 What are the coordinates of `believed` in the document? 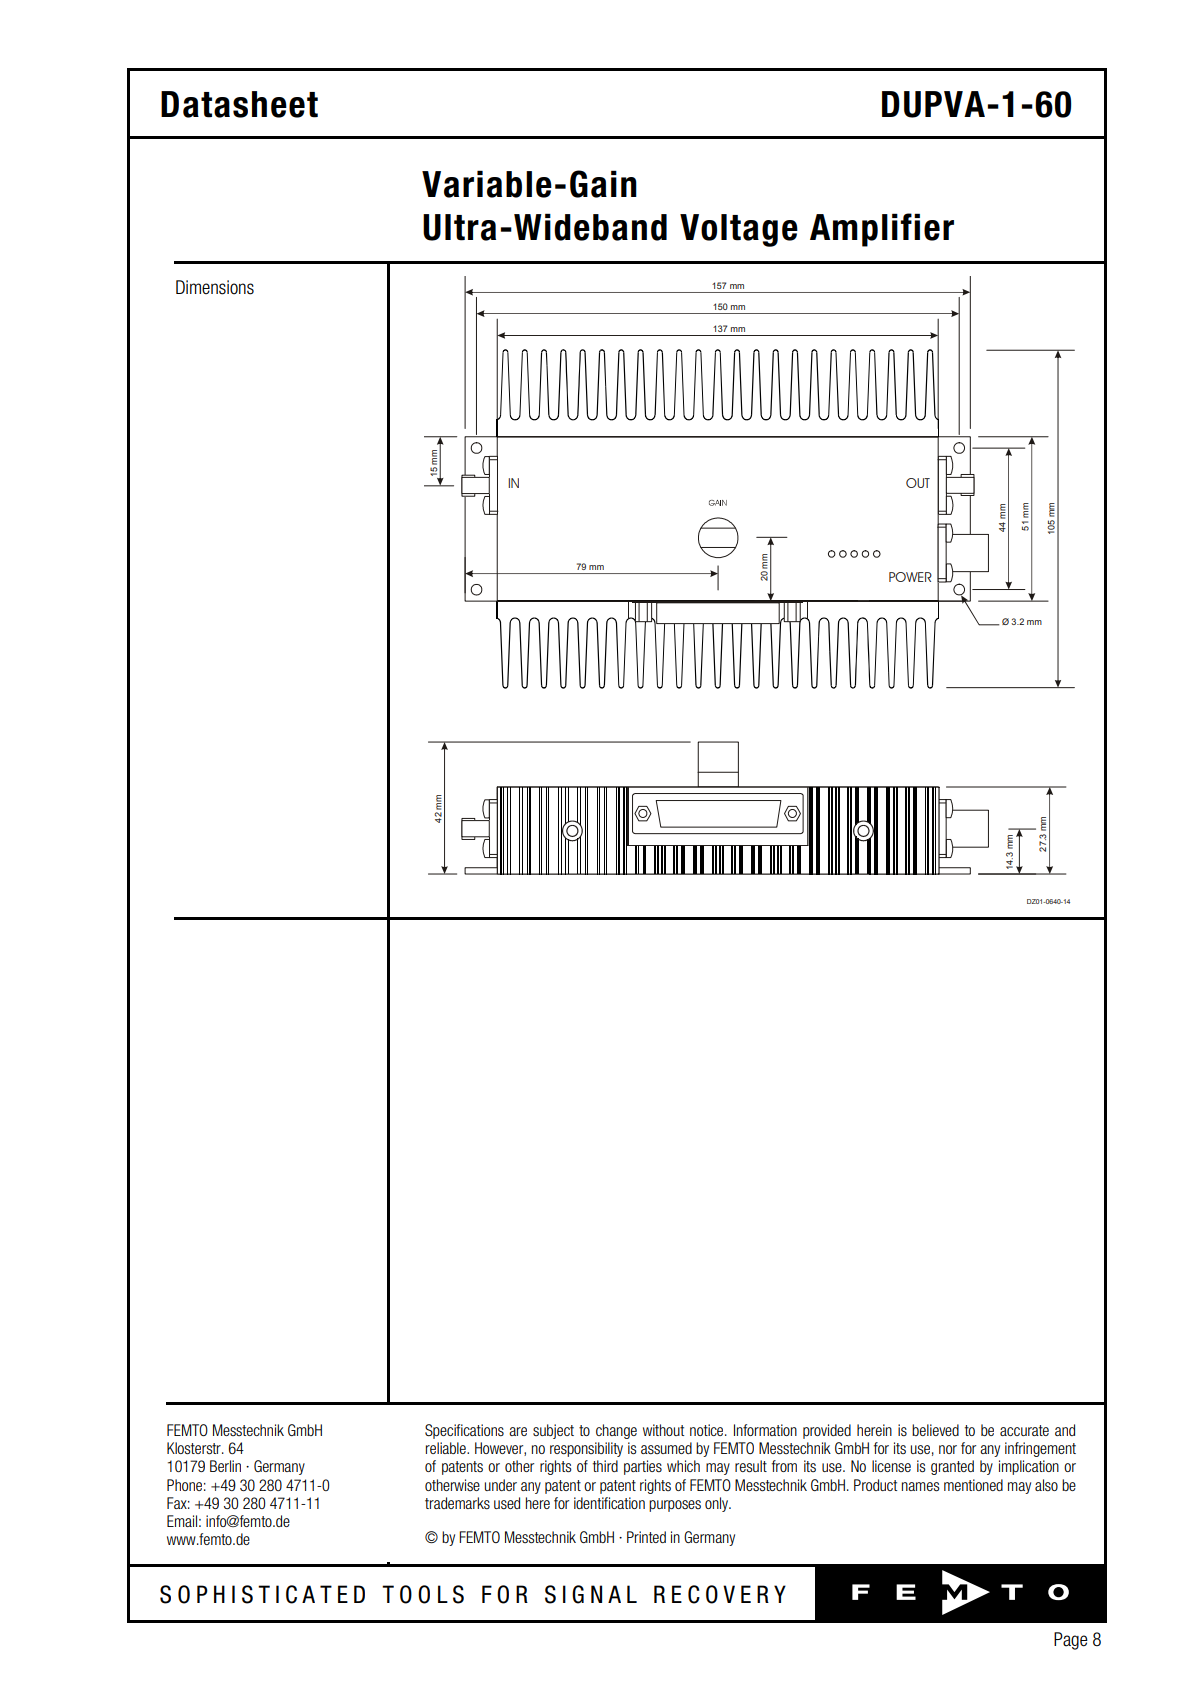 It's located at (935, 1430).
